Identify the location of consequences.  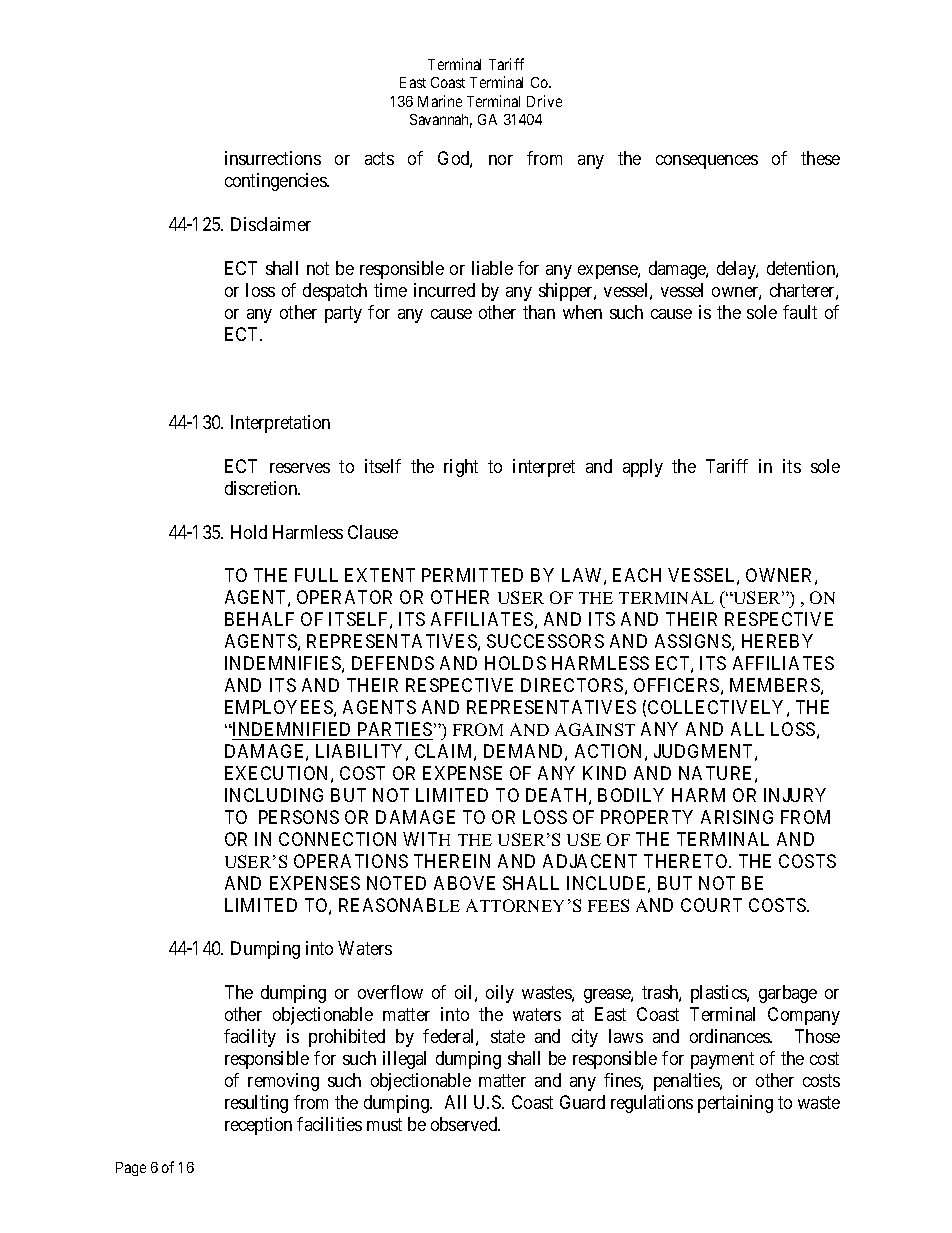
(707, 162).
